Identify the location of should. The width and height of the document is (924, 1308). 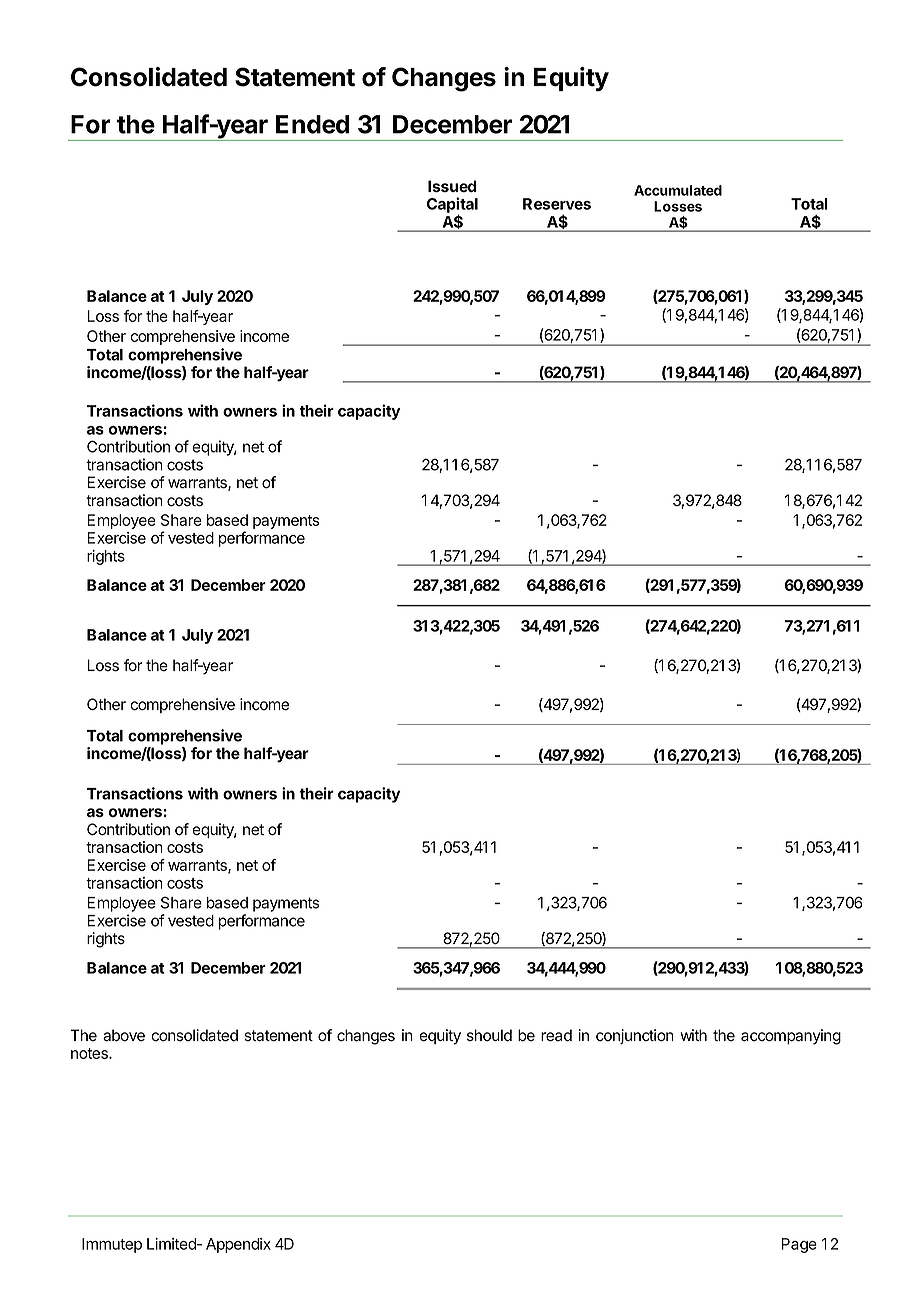
(489, 1035).
